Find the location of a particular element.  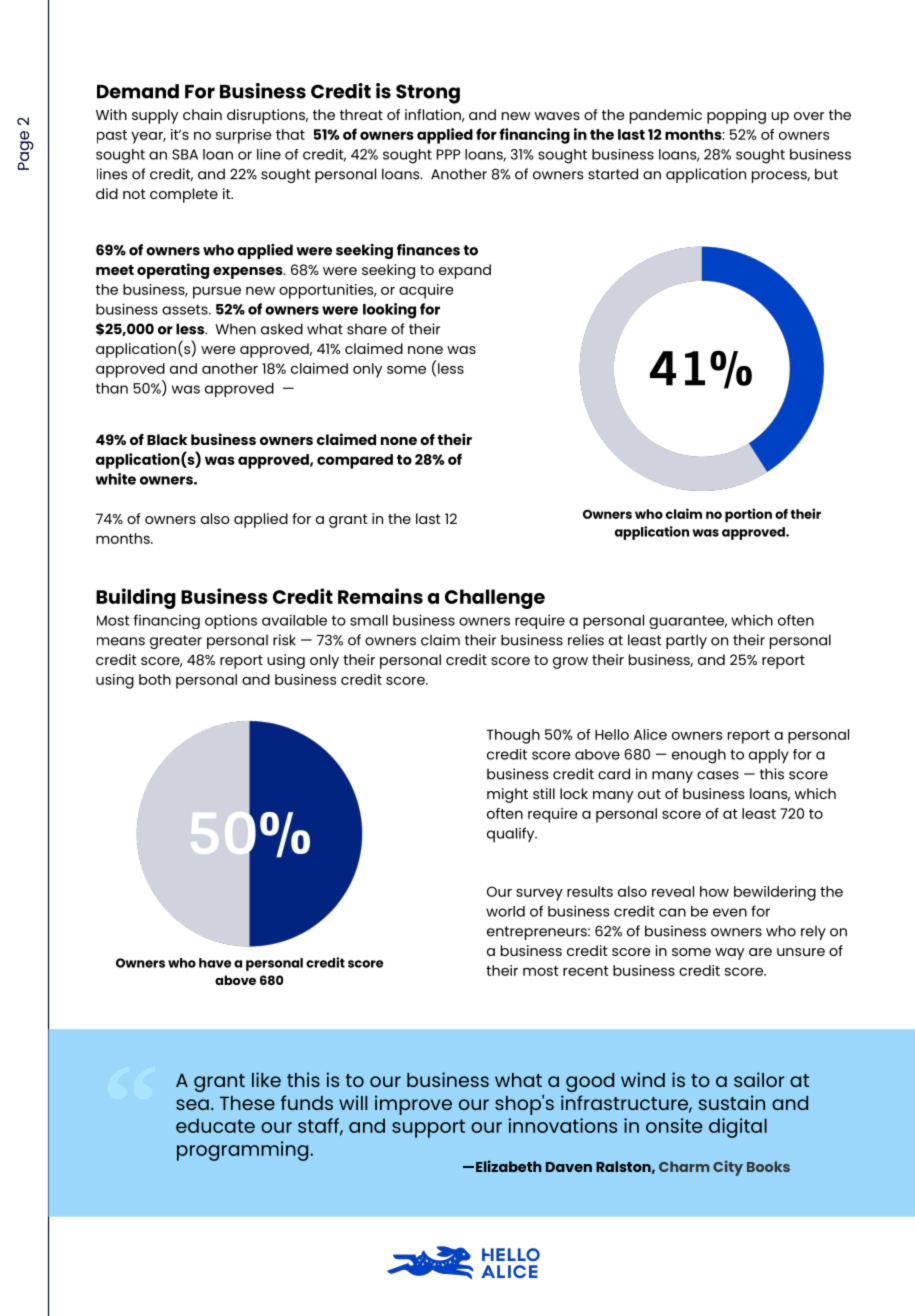

popping is located at coordinates (736, 116).
